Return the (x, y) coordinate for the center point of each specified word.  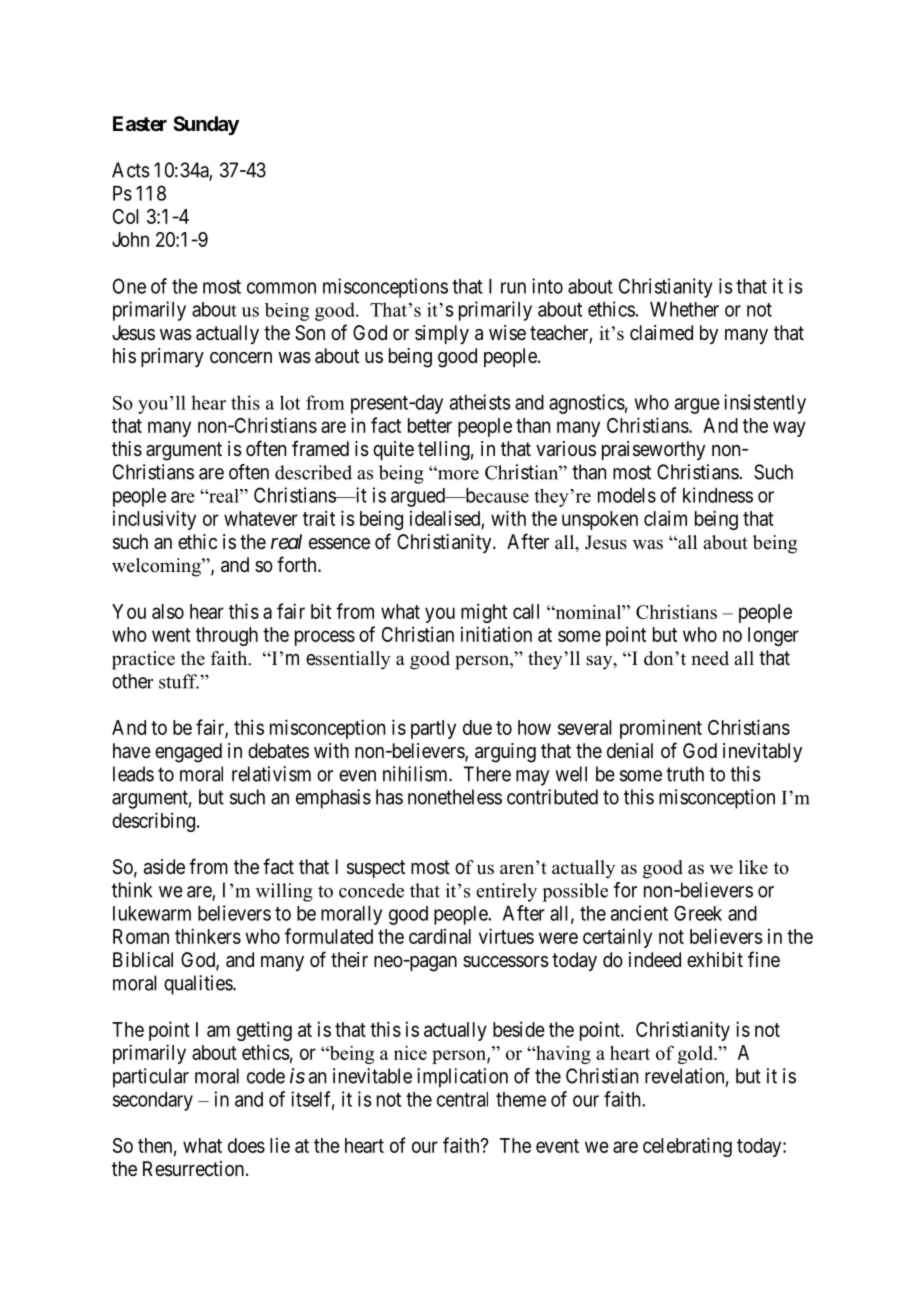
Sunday (206, 125)
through (227, 636)
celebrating (687, 1147)
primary (172, 357)
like (753, 867)
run (513, 288)
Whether (684, 309)
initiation (496, 634)
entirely (506, 892)
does (246, 1145)
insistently (765, 404)
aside (164, 867)
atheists (480, 402)
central (462, 1099)
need (710, 658)
